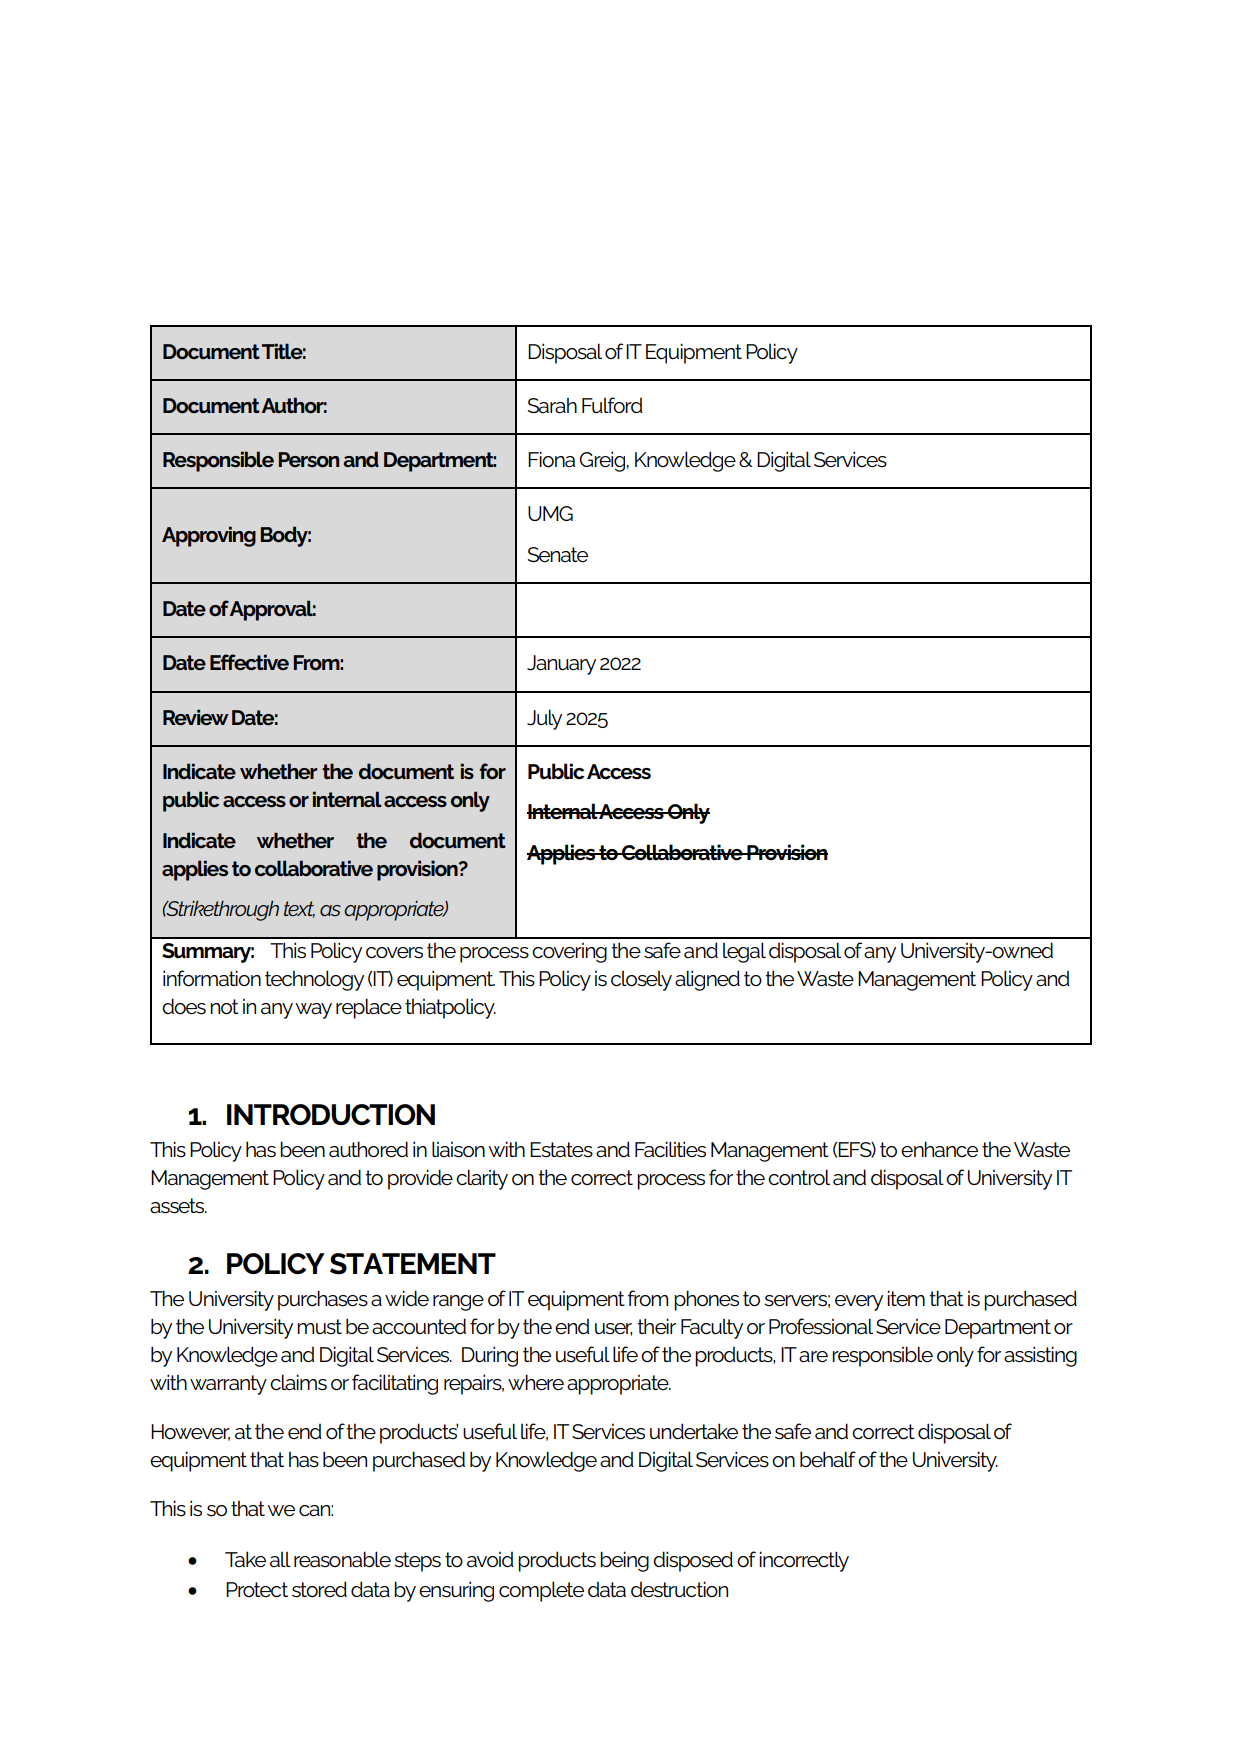 The image size is (1241, 1755). Describe the element at coordinates (178, 1206) in the screenshot. I see `assets` at that location.
